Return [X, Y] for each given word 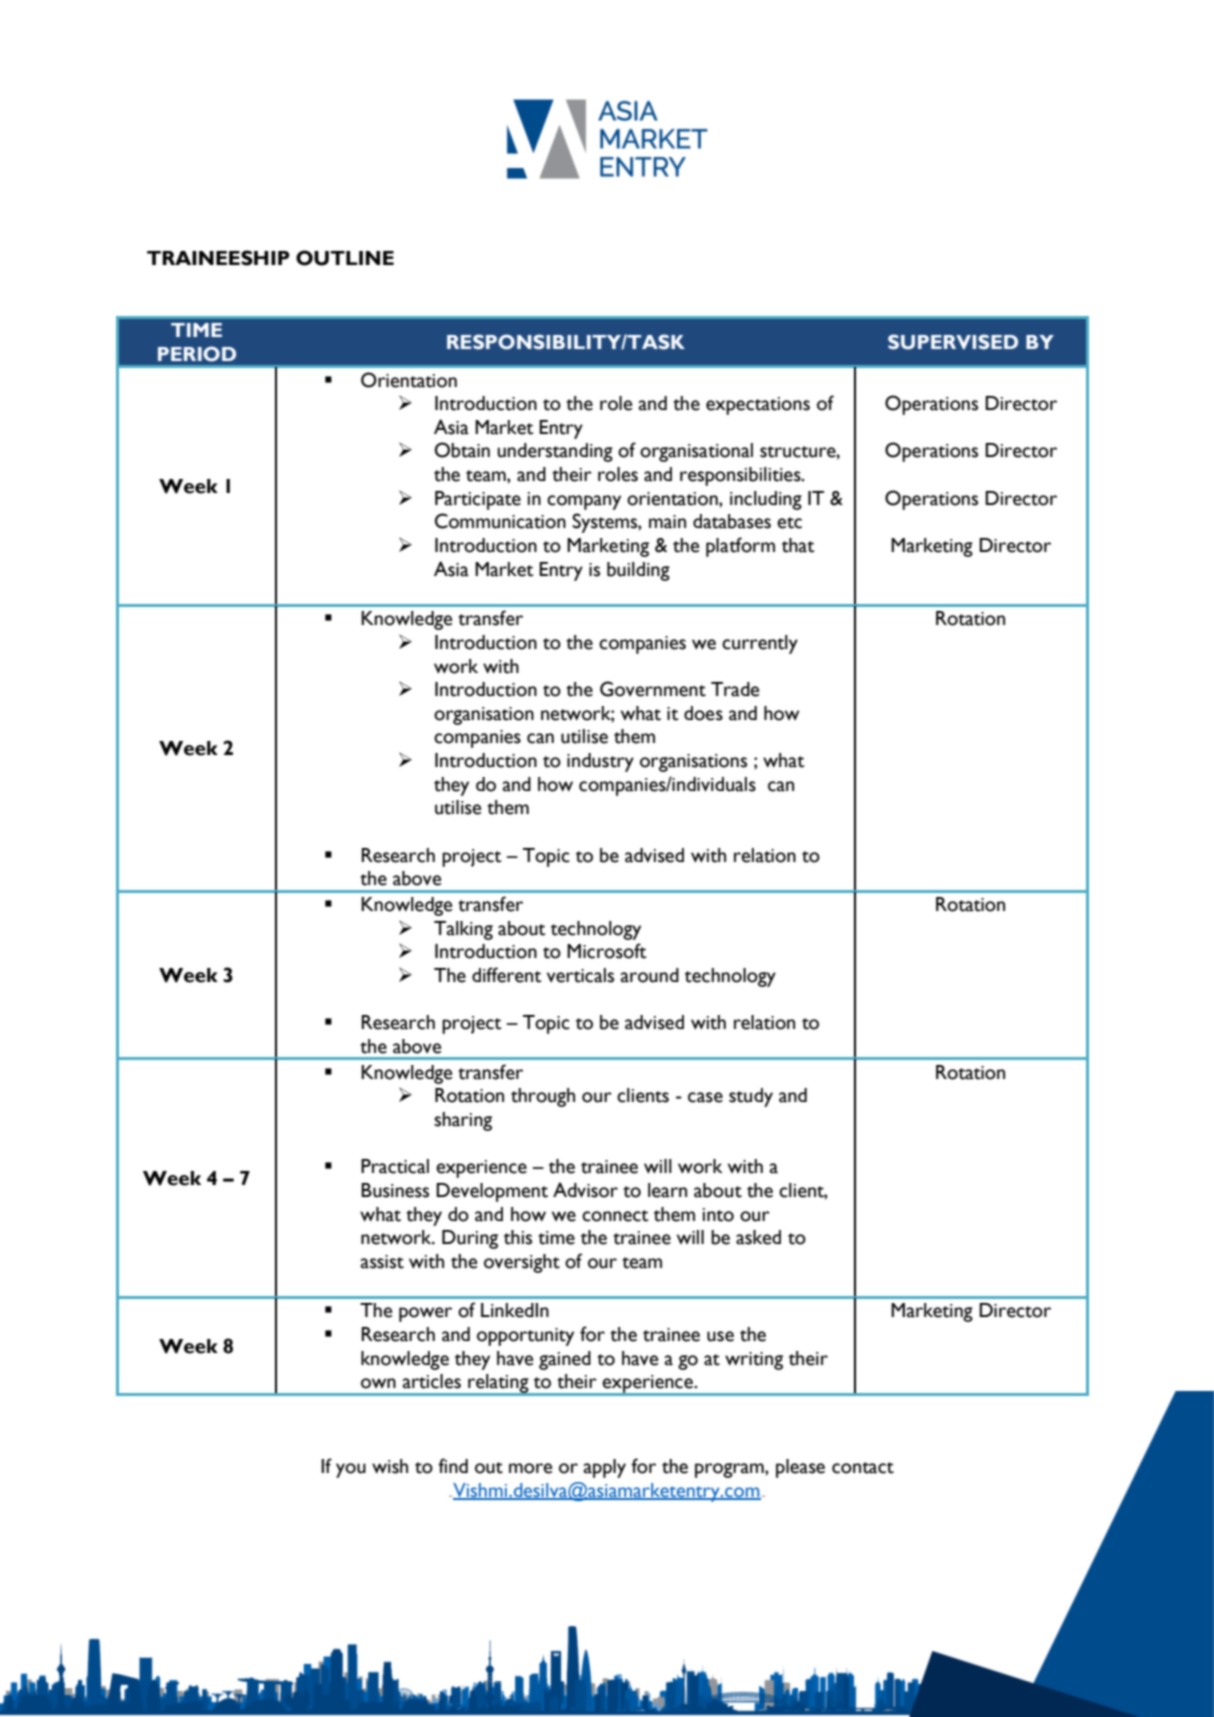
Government [653, 689]
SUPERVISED [953, 342]
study [751, 1097]
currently [760, 644]
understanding [555, 452]
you [351, 1470]
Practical [395, 1166]
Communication [500, 521]
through [543, 1097]
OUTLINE [345, 258]
